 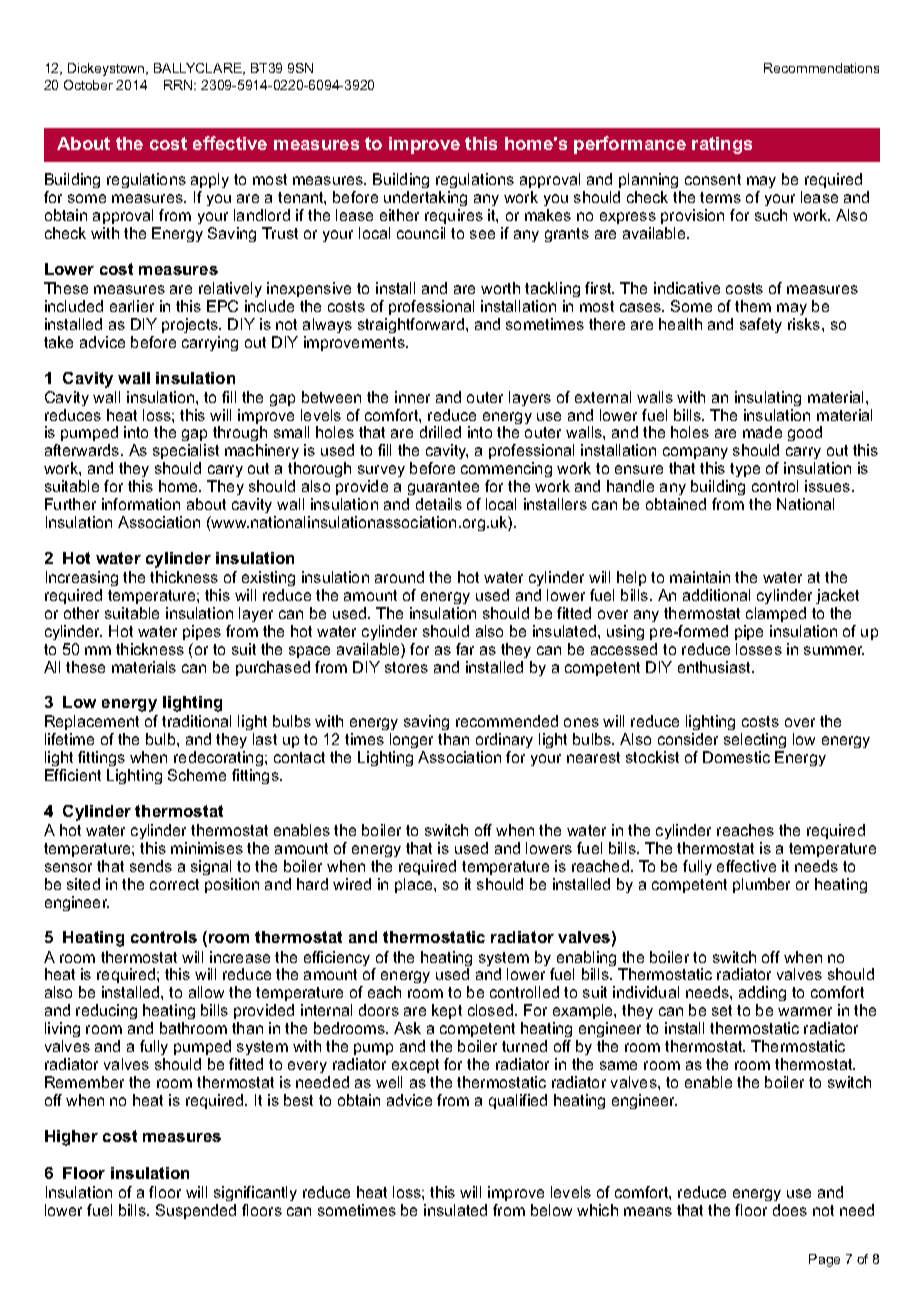 I want to click on guarantee, so click(x=444, y=490).
